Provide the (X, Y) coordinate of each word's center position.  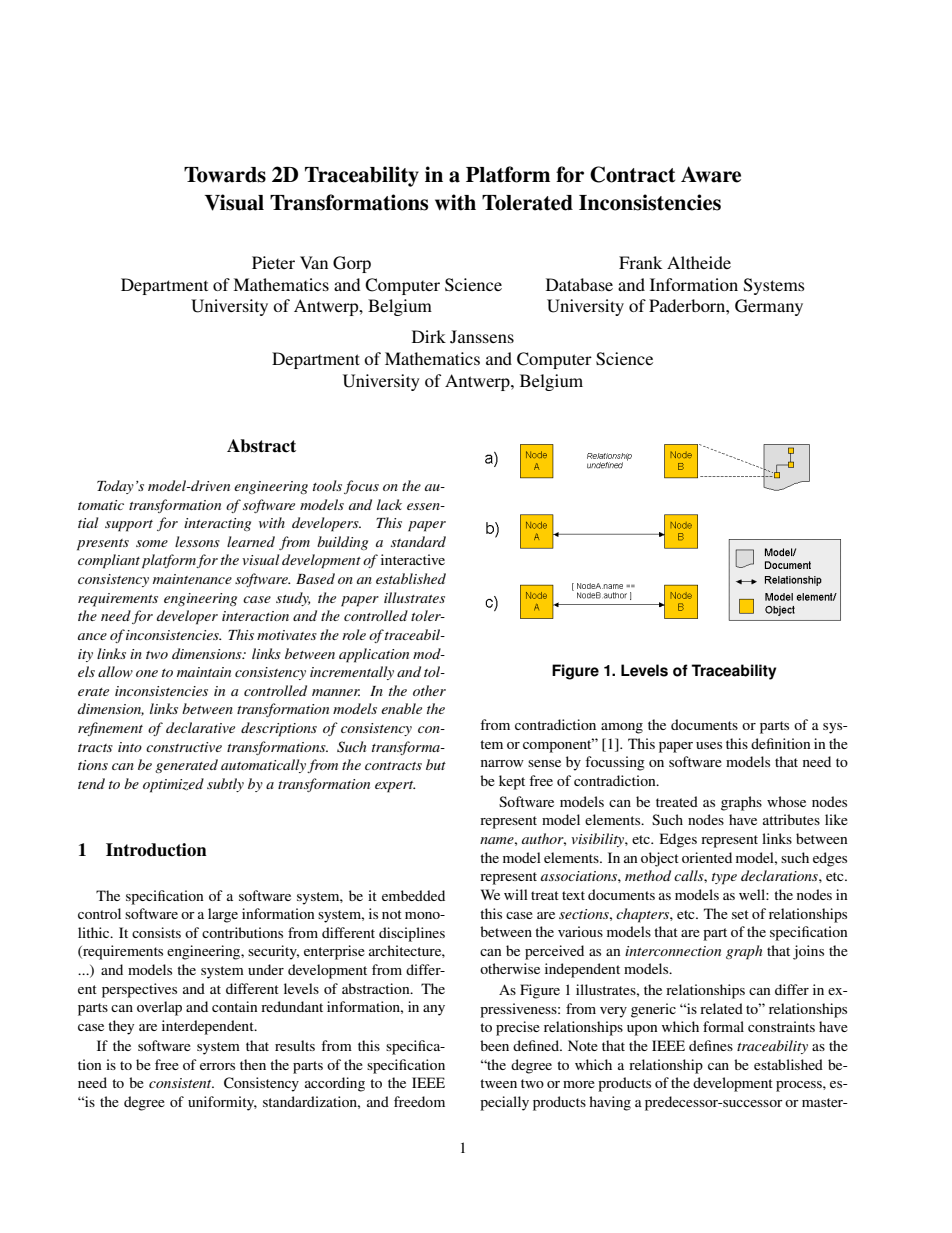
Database (579, 284)
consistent (181, 1083)
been (494, 1045)
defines (711, 1045)
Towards (225, 175)
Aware (711, 174)
